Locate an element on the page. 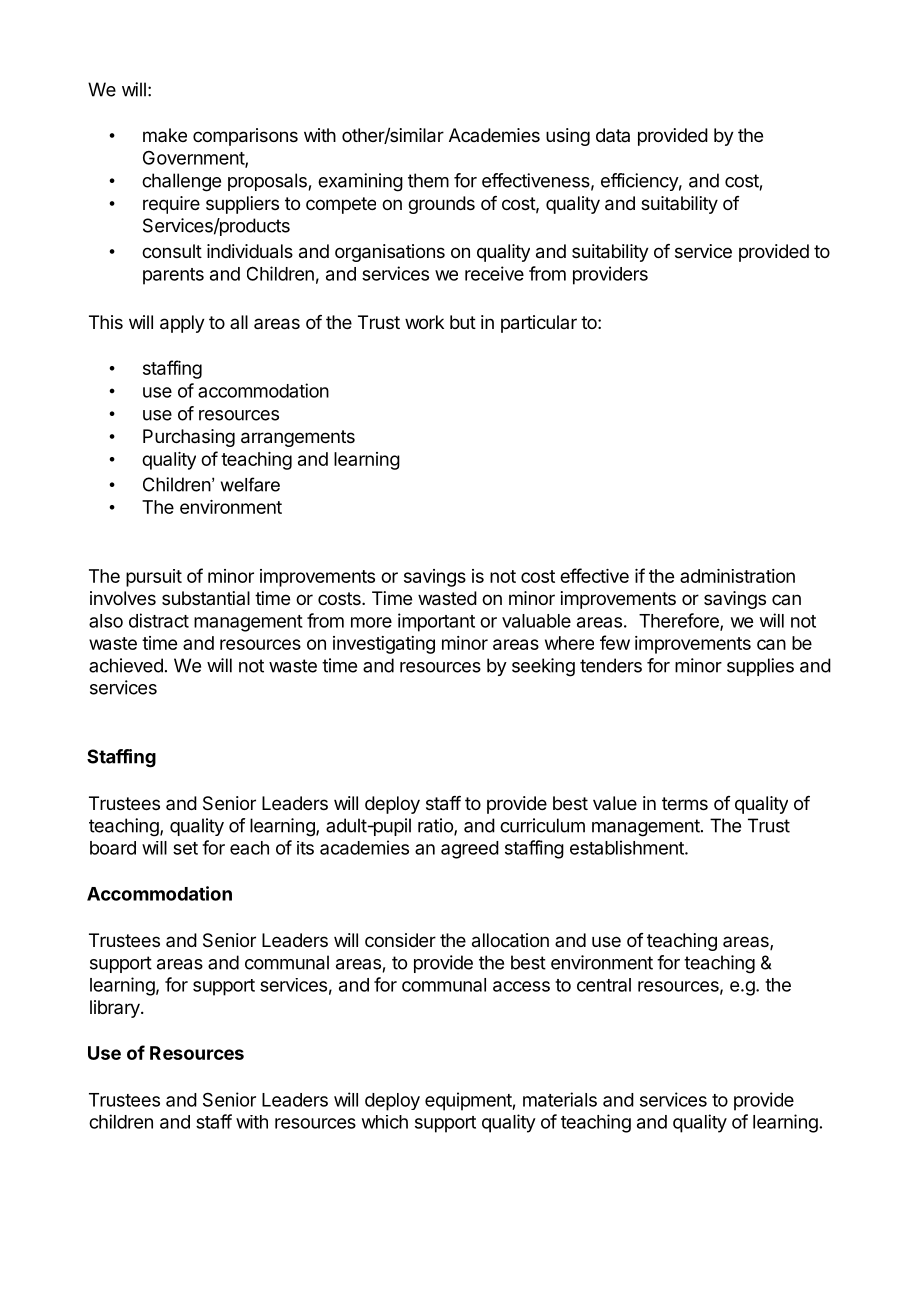  Government is located at coordinates (194, 159).
